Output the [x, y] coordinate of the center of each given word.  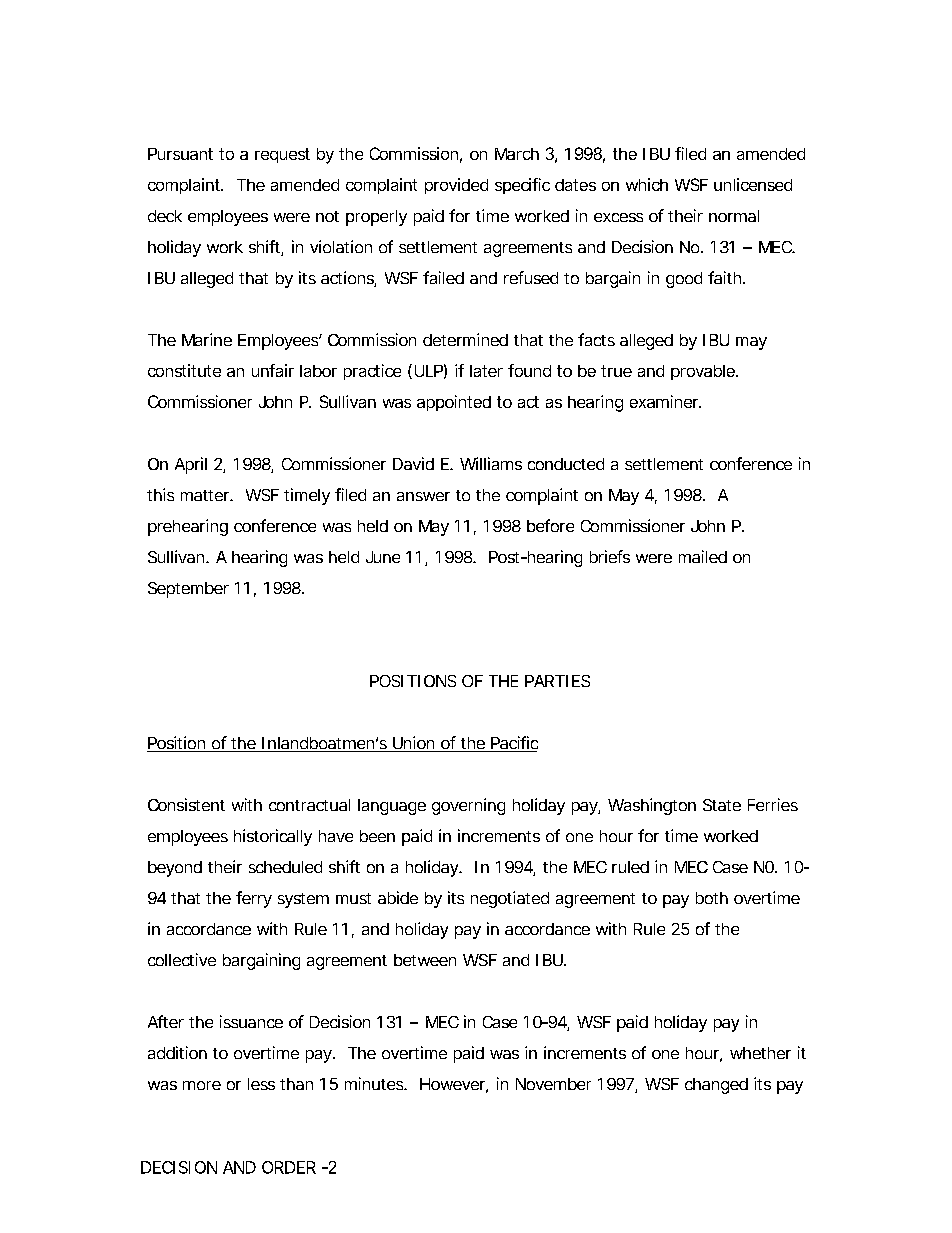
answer [423, 496]
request [282, 155]
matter [206, 495]
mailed [703, 556]
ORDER [289, 1167]
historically [273, 837]
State [722, 805]
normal [734, 216]
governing [468, 806]
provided [456, 186]
